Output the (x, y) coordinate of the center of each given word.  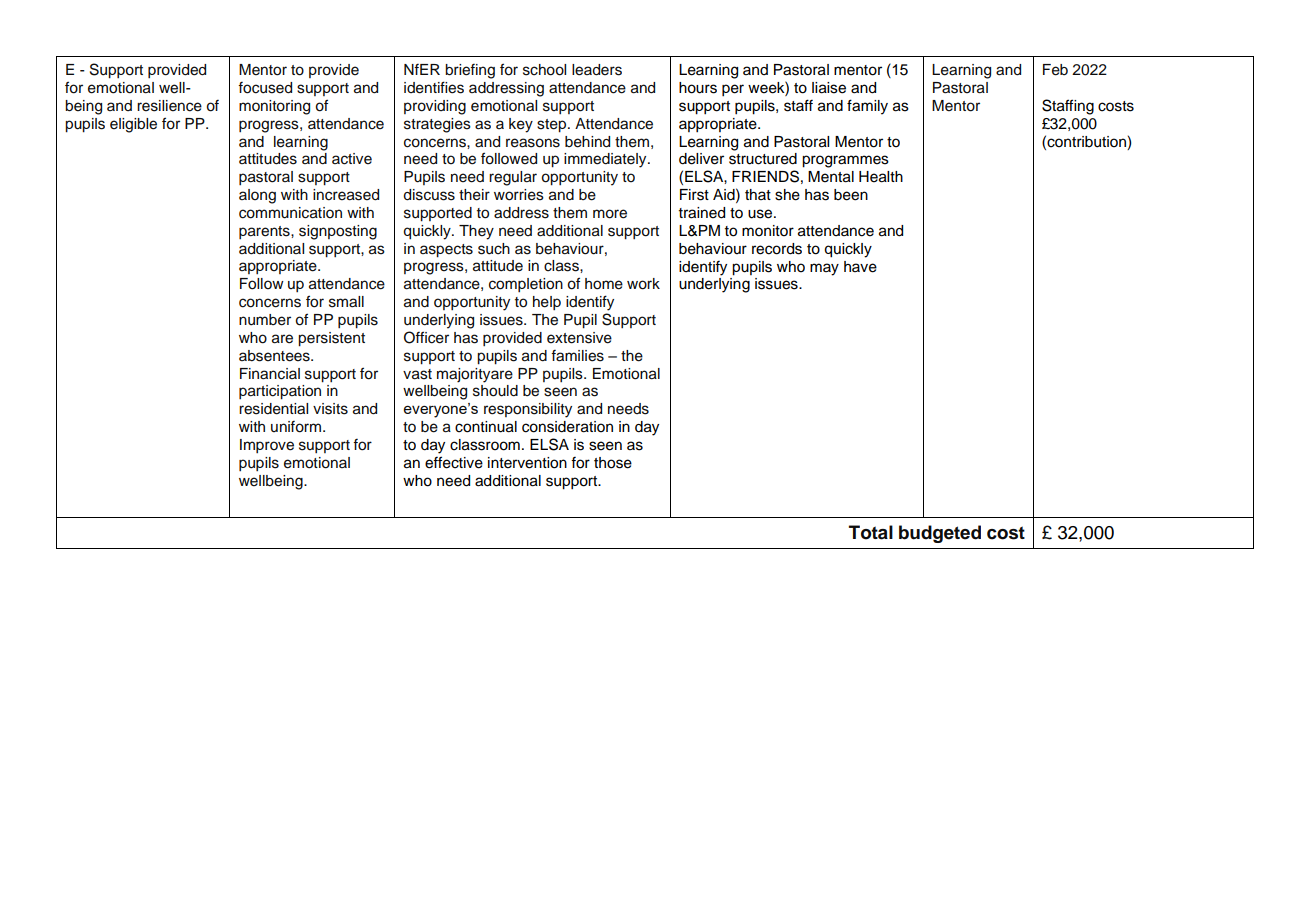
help (547, 303)
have (860, 267)
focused (265, 88)
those (613, 463)
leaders (597, 70)
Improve (267, 446)
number (265, 320)
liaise (829, 88)
